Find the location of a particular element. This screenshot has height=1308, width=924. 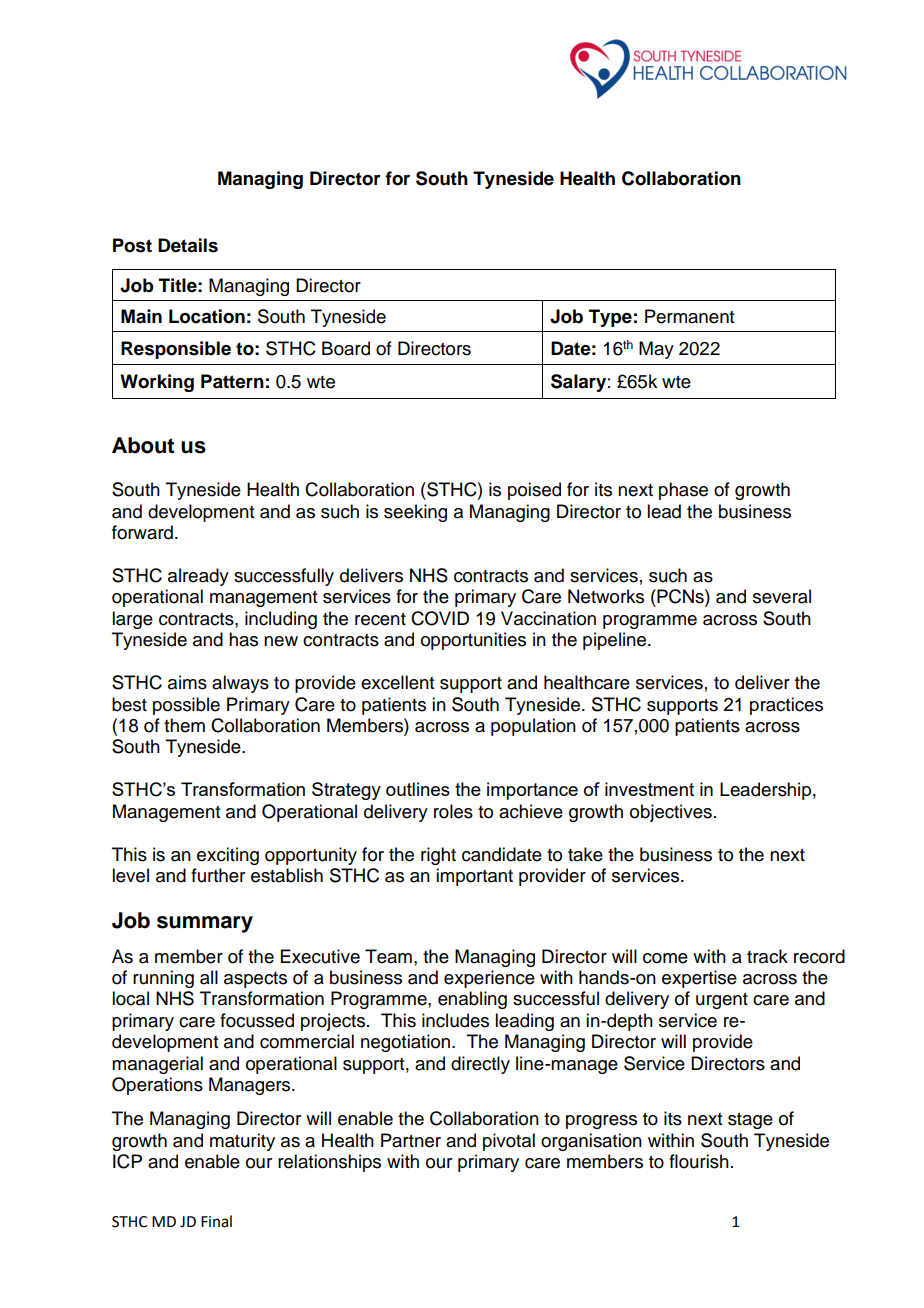

enabling is located at coordinates (472, 1000).
